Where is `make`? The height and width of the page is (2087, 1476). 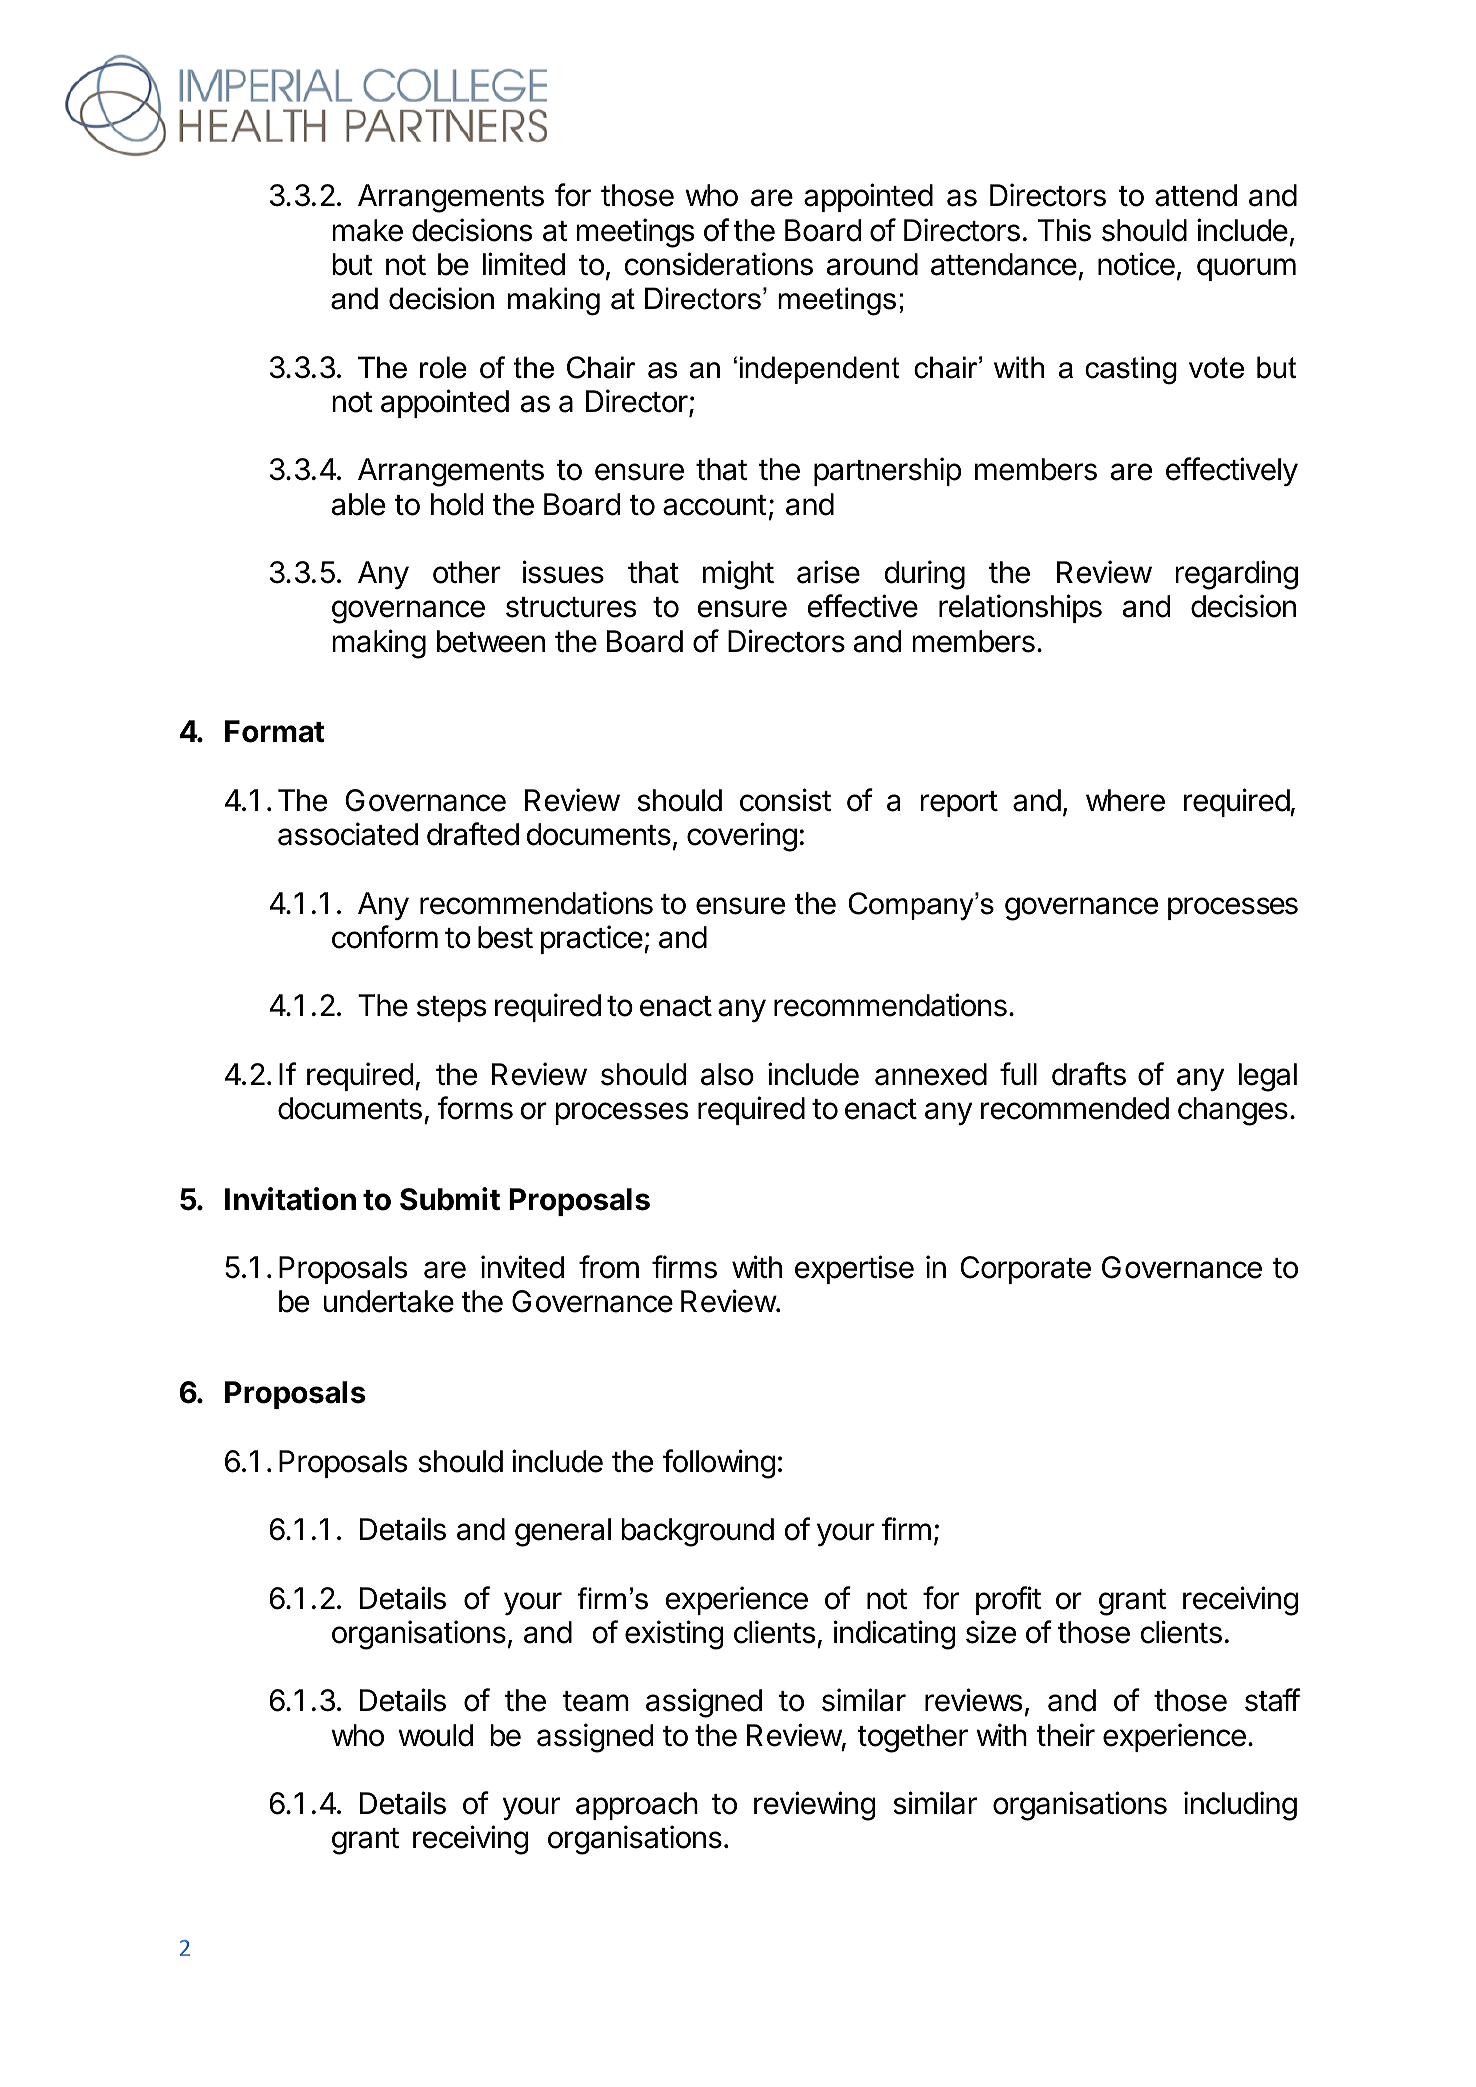 make is located at coordinates (367, 230).
